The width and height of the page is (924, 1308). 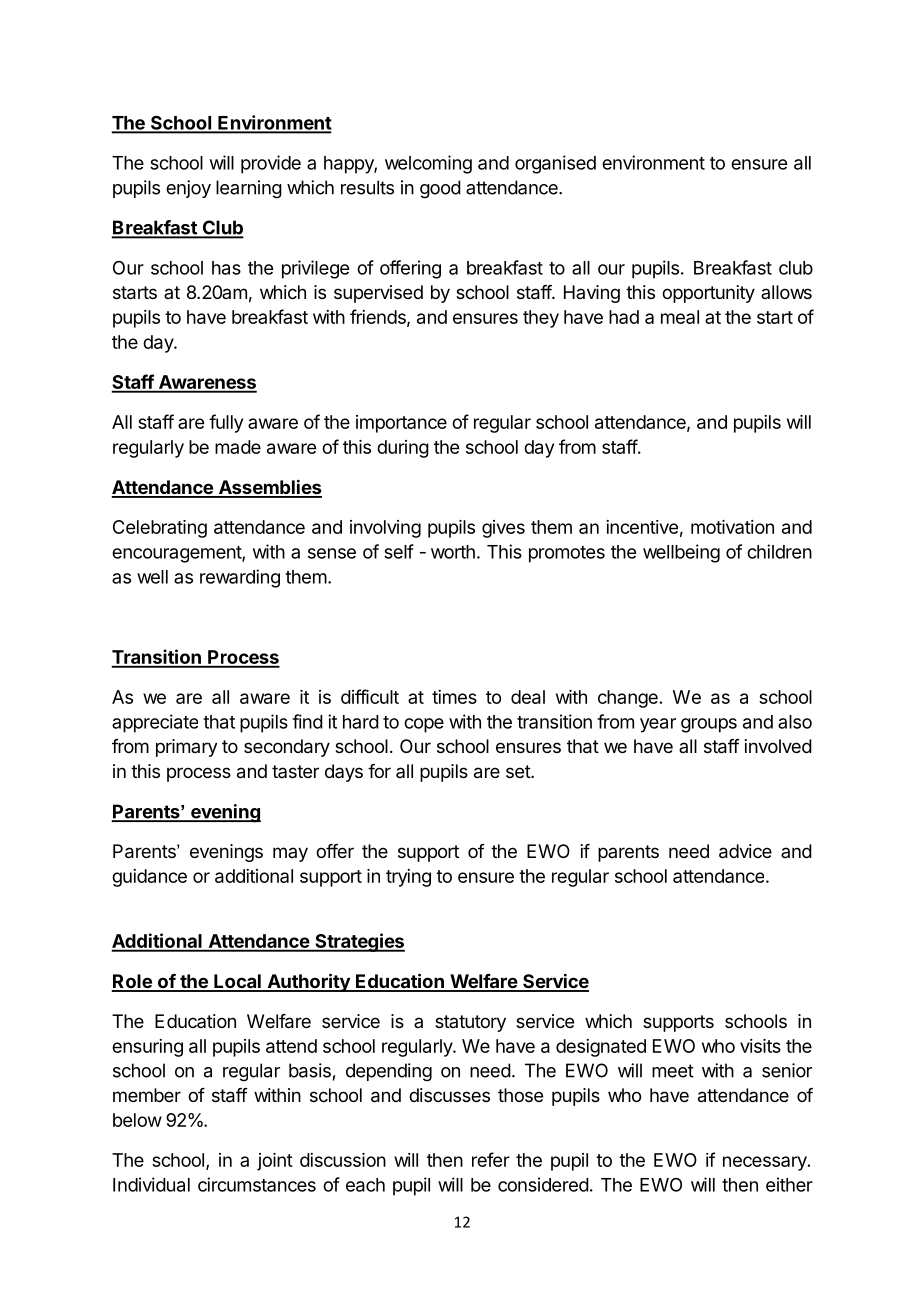 What do you see at coordinates (440, 189) in the page?
I see `good` at bounding box center [440, 189].
